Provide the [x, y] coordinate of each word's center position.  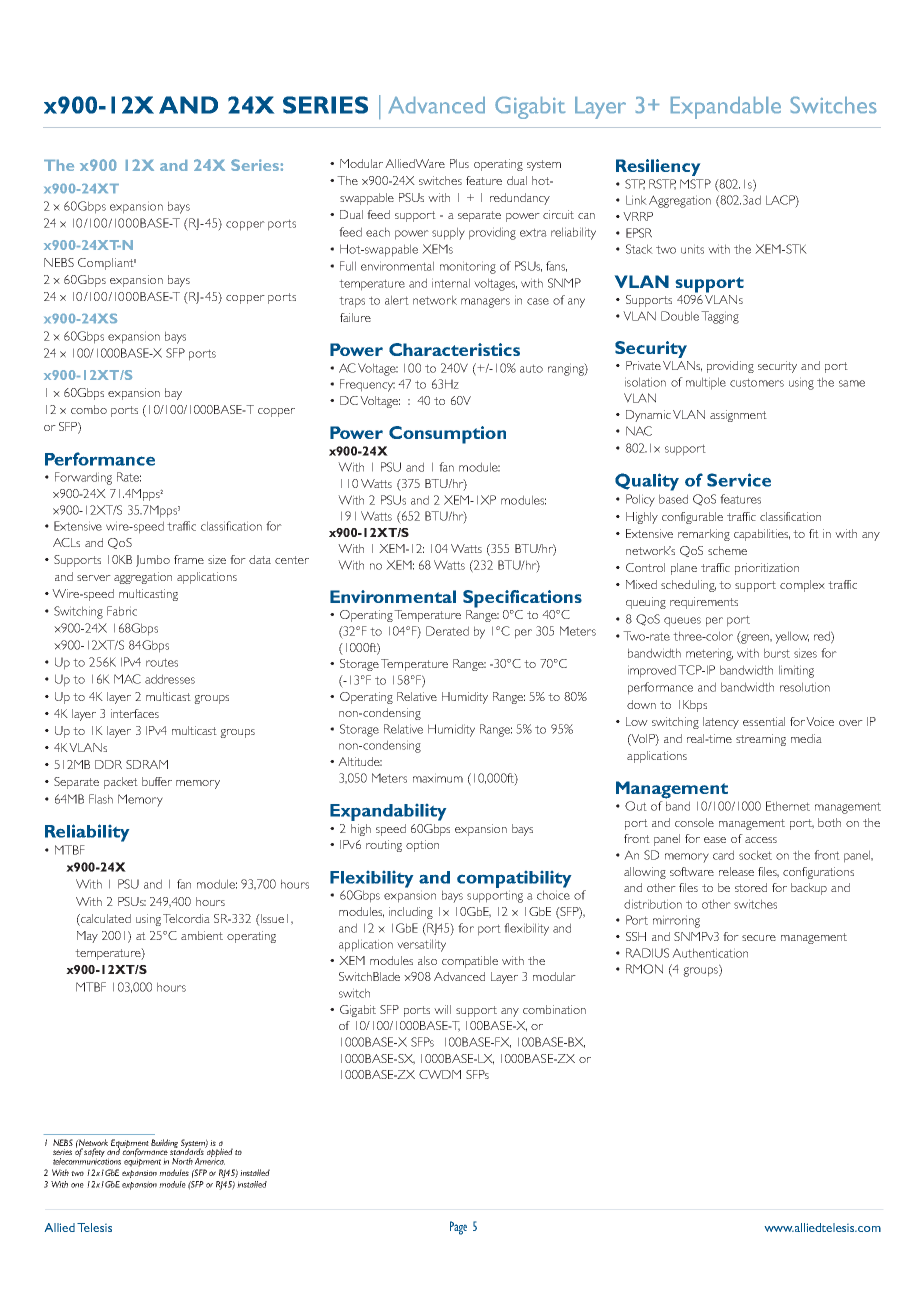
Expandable [726, 108]
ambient [202, 935]
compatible [470, 962]
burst [777, 653]
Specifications [522, 599]
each [378, 232]
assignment [738, 416]
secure [759, 938]
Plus [459, 163]
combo [89, 409]
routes [162, 662]
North [182, 1161]
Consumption [447, 435]
